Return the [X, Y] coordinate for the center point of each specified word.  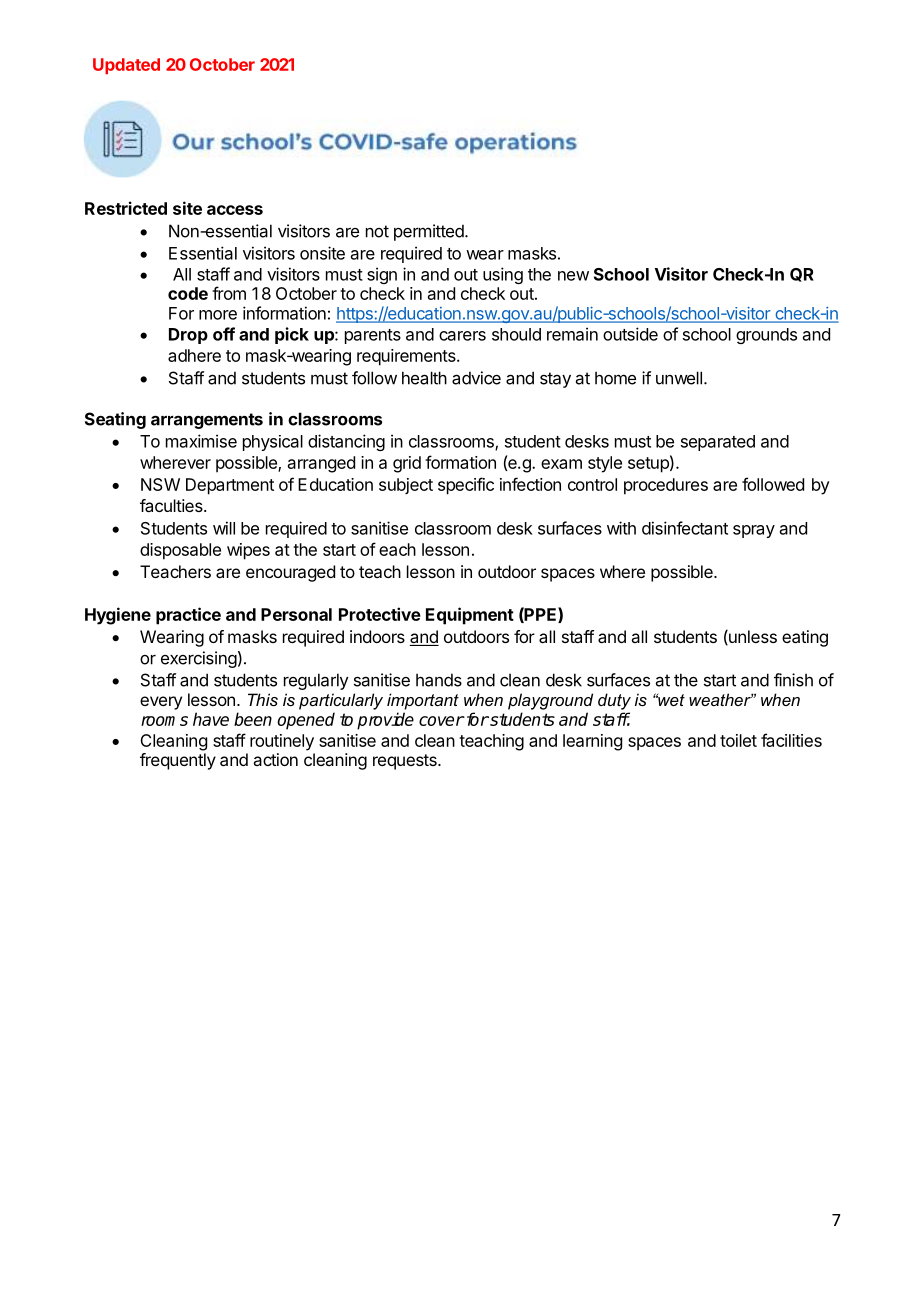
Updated [126, 66]
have [211, 719]
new [573, 276]
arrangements [207, 421]
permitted [430, 232]
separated [718, 443]
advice [476, 378]
